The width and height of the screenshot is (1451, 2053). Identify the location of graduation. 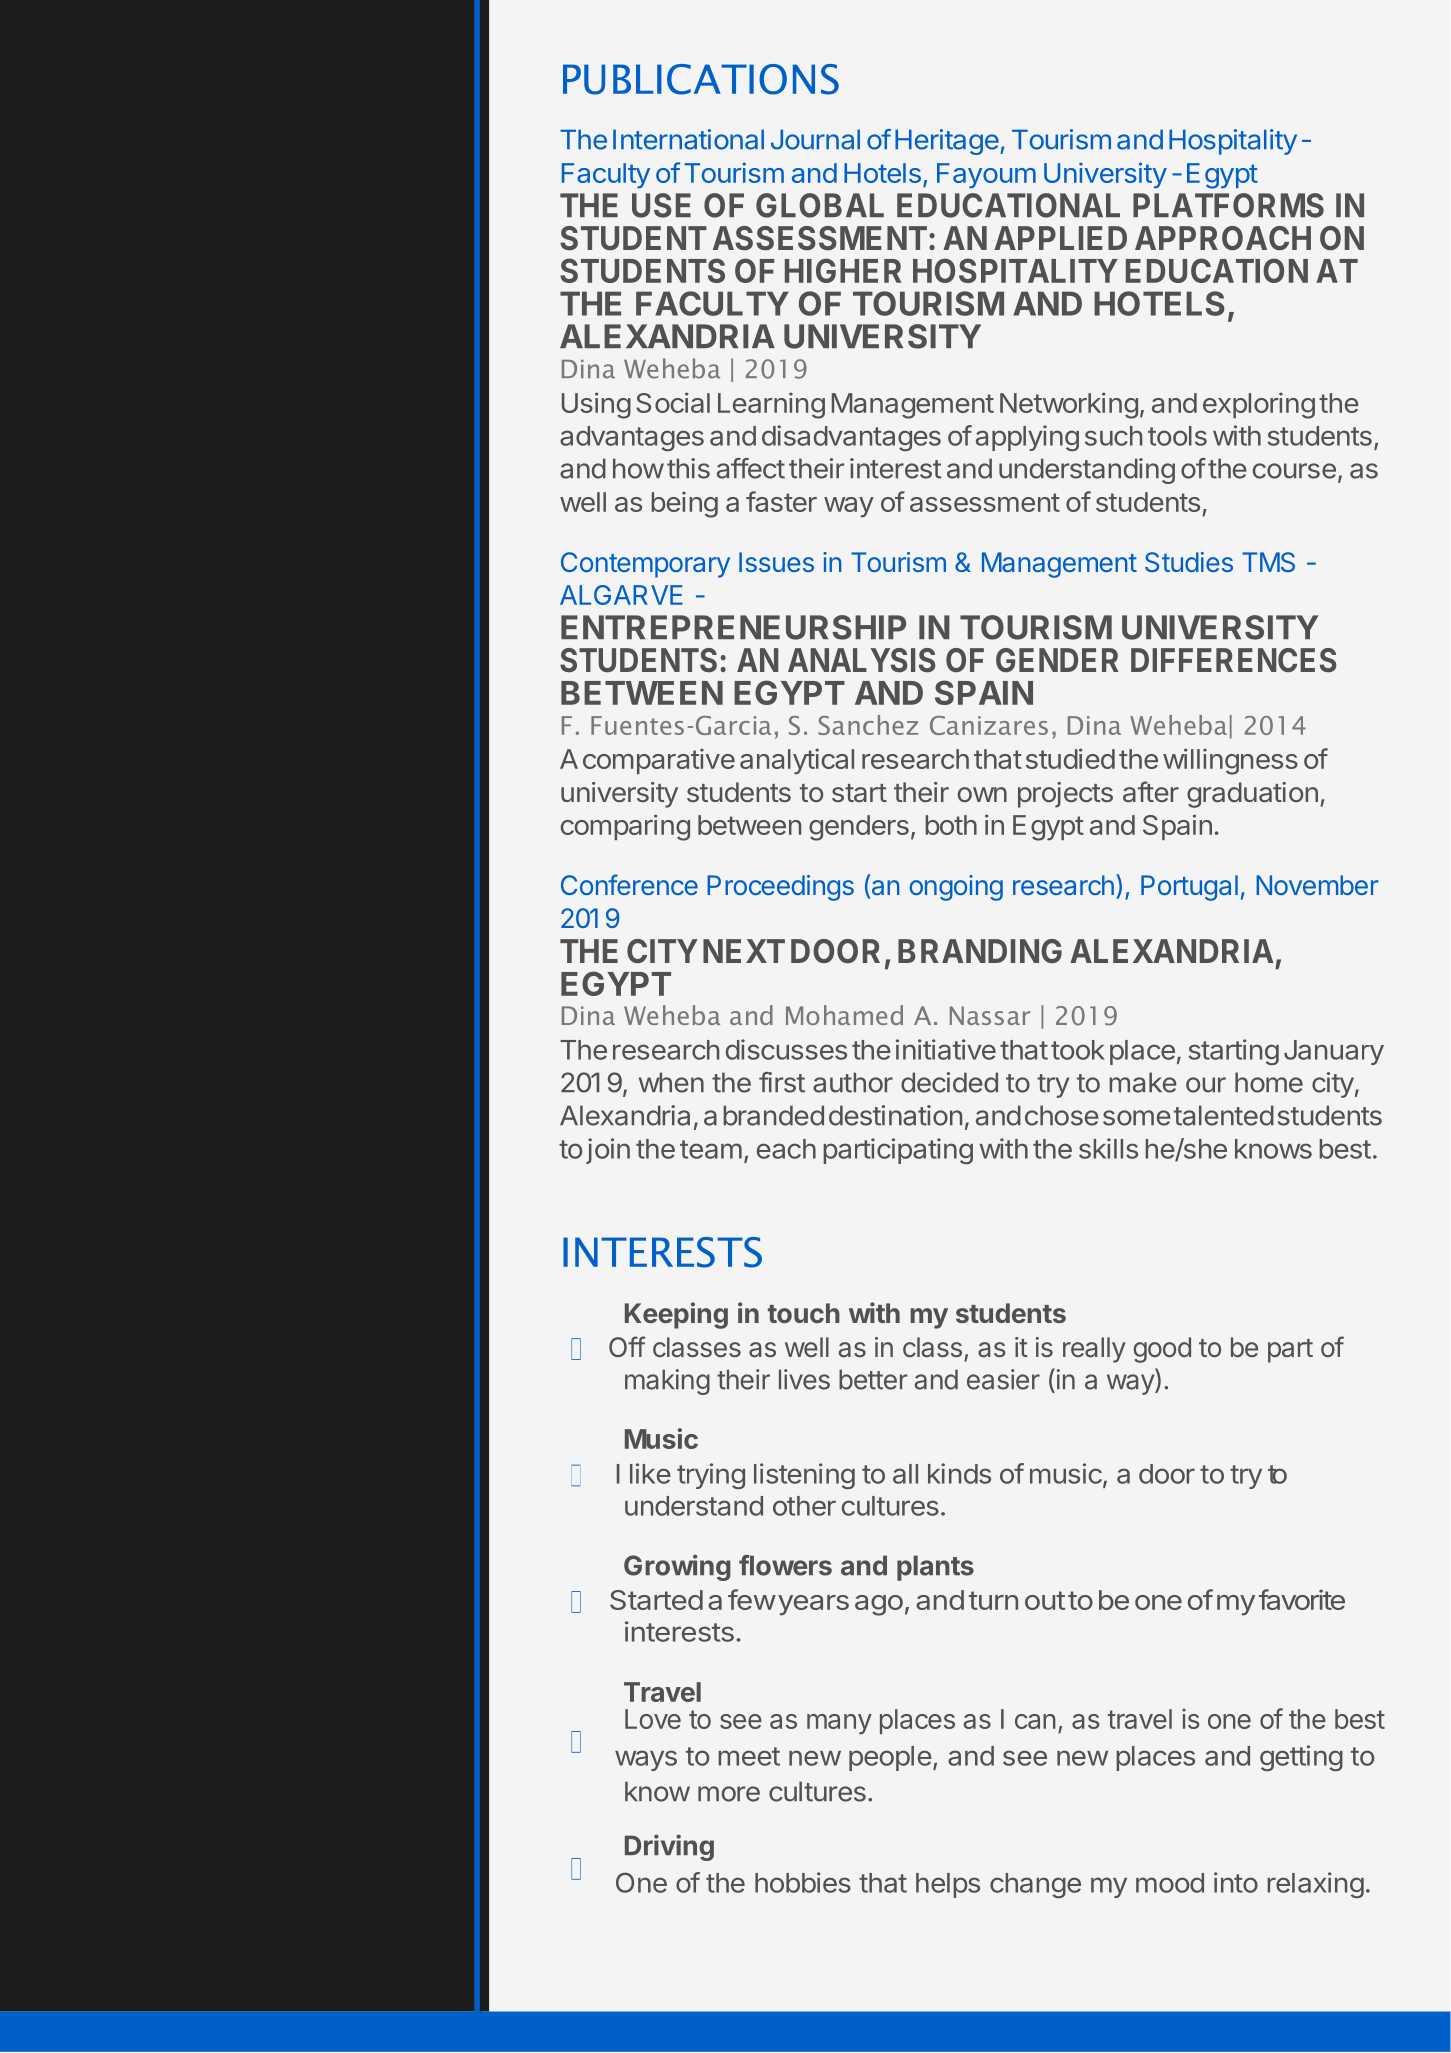
(1252, 795).
